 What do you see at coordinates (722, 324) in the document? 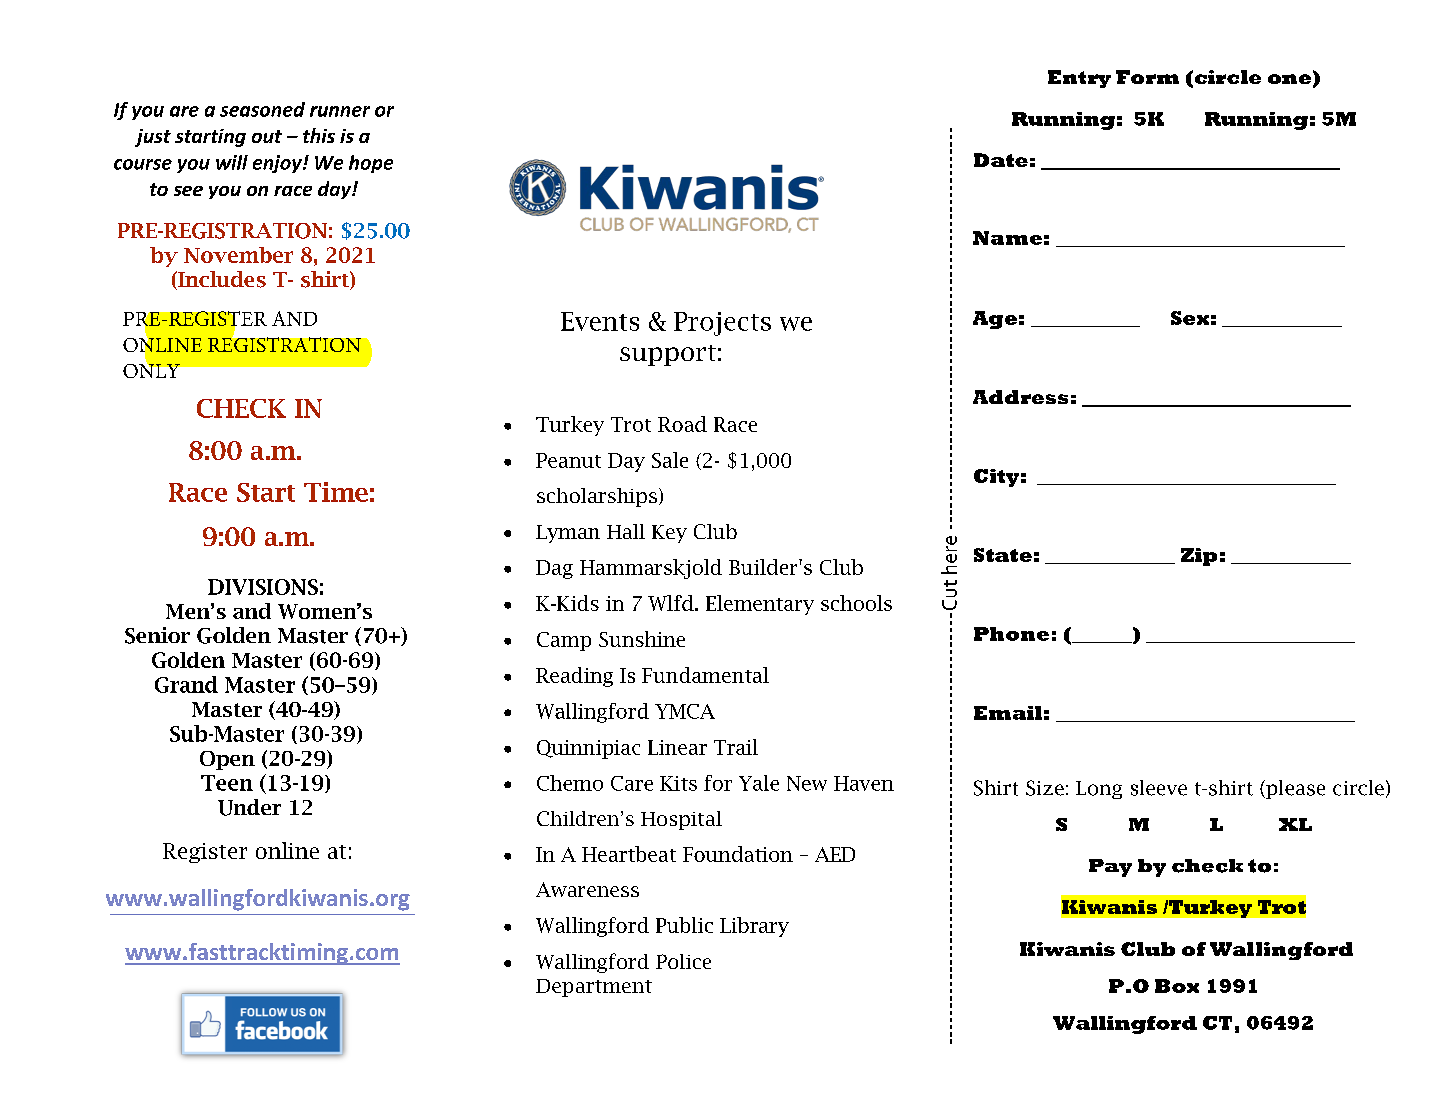
I see `Projects` at bounding box center [722, 324].
